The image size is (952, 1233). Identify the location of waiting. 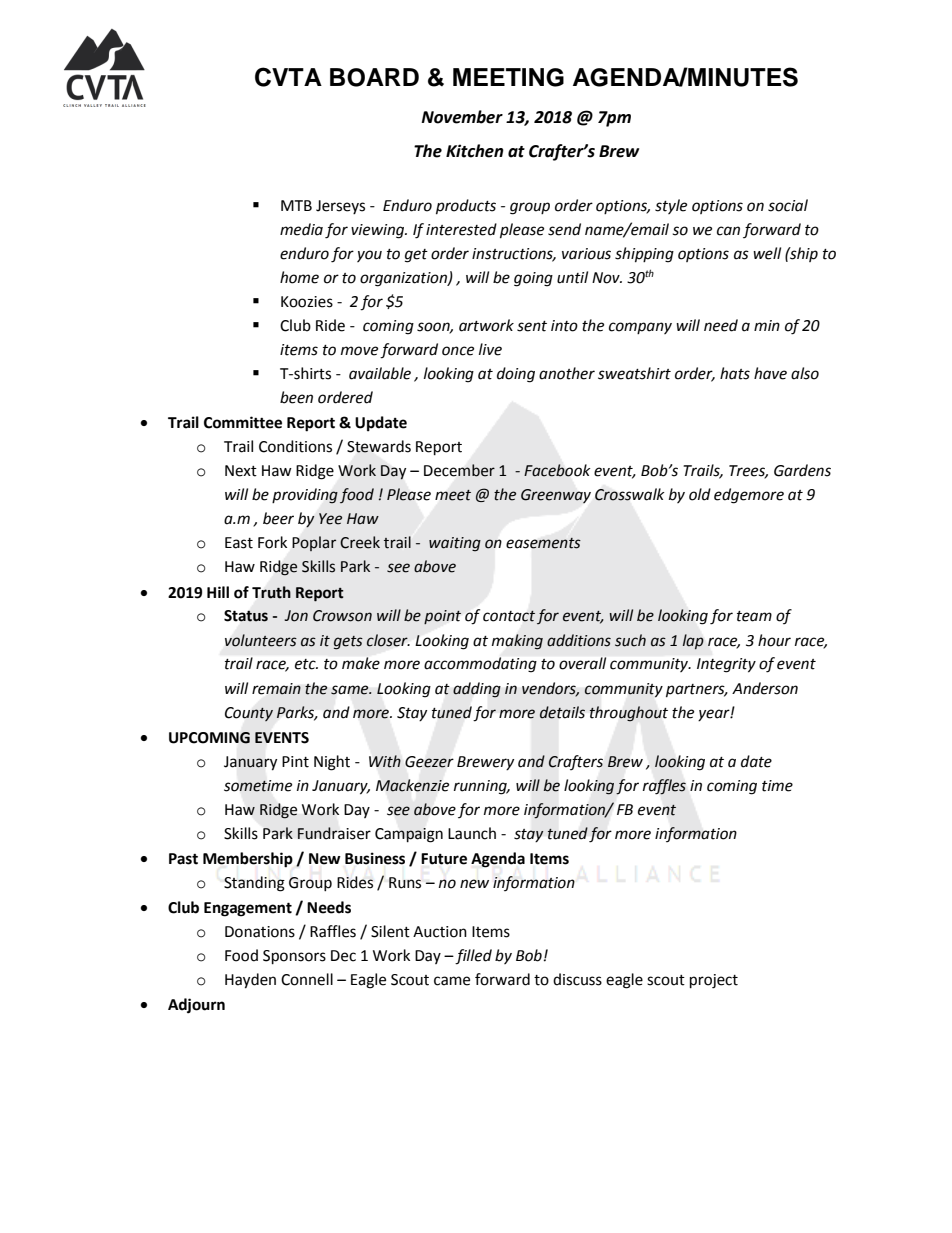
(455, 544).
